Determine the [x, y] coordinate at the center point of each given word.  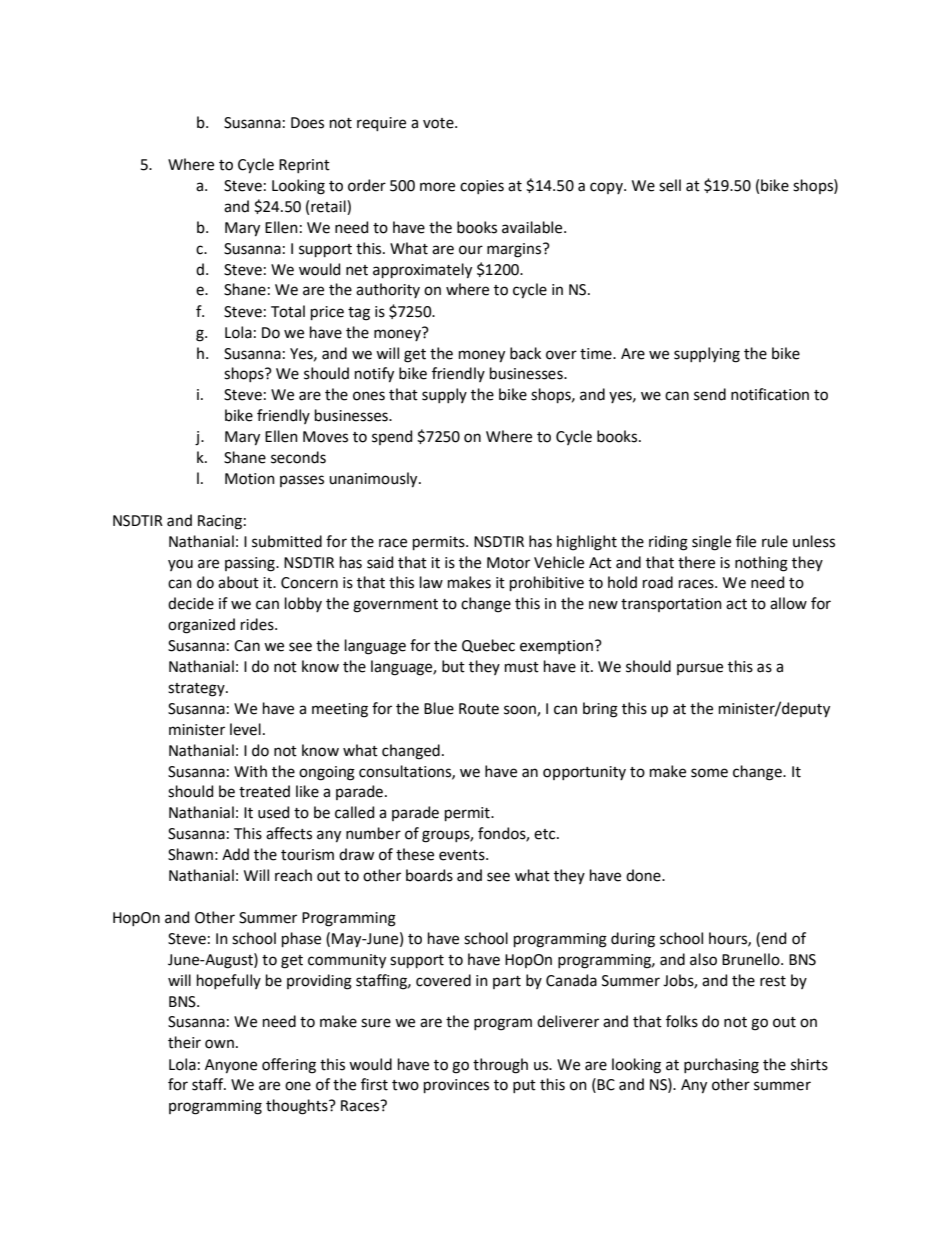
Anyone [231, 1066]
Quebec [488, 646]
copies [482, 187]
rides [258, 624]
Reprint [304, 166]
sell [670, 185]
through [500, 1066]
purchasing [721, 1066]
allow [788, 603]
